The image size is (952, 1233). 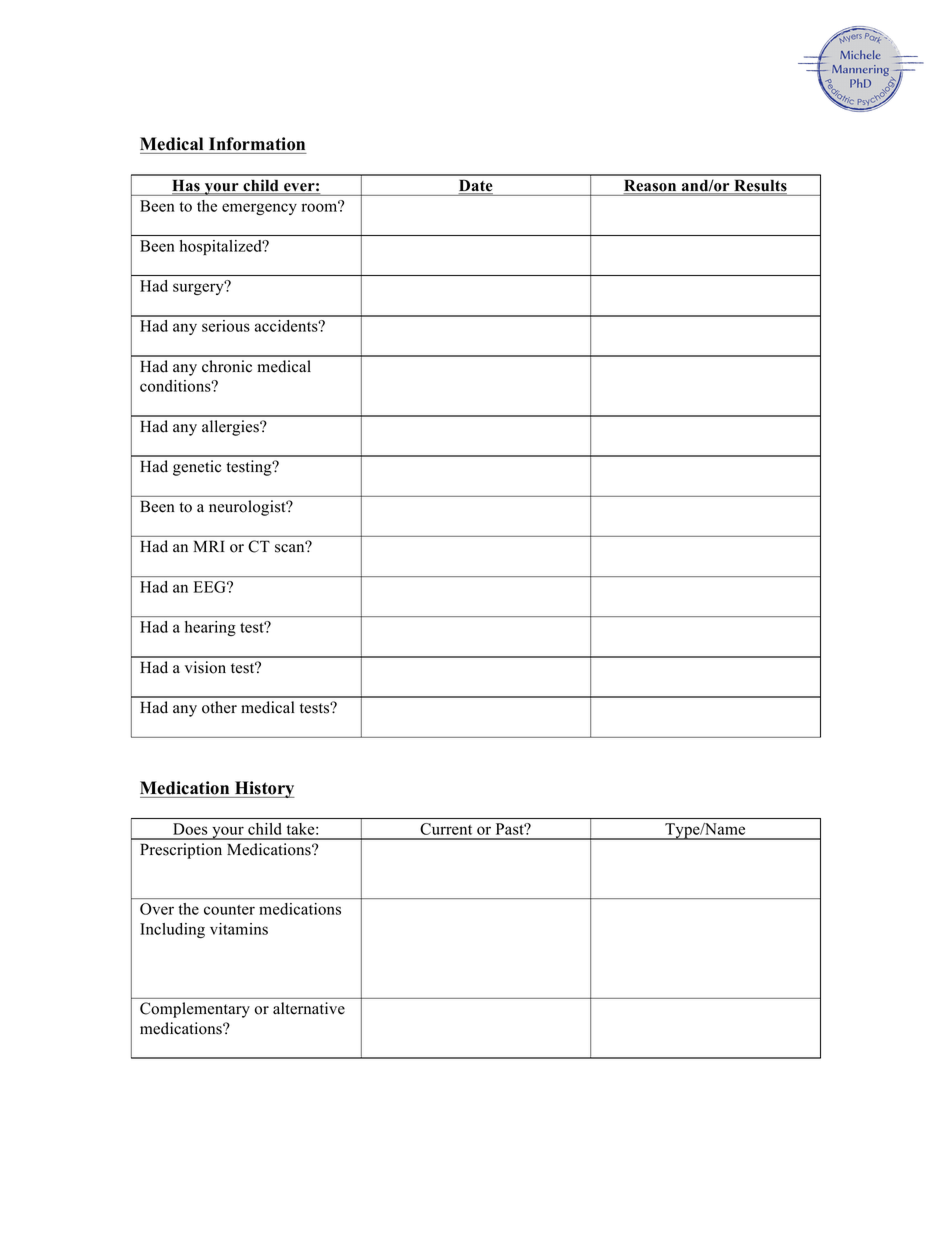 What do you see at coordinates (759, 187) in the image?
I see `Results` at bounding box center [759, 187].
